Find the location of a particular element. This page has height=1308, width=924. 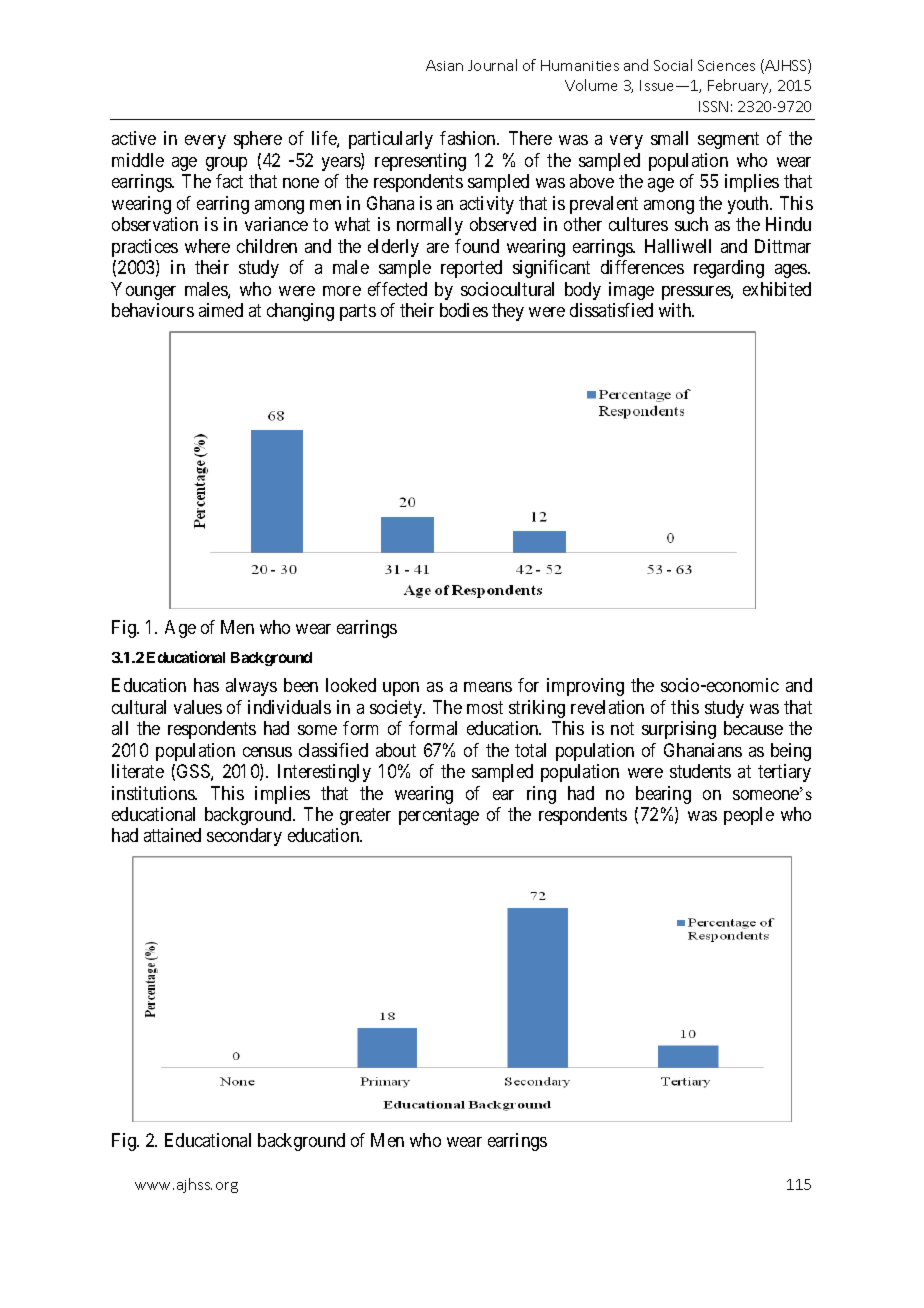

aimed is located at coordinates (221, 310).
